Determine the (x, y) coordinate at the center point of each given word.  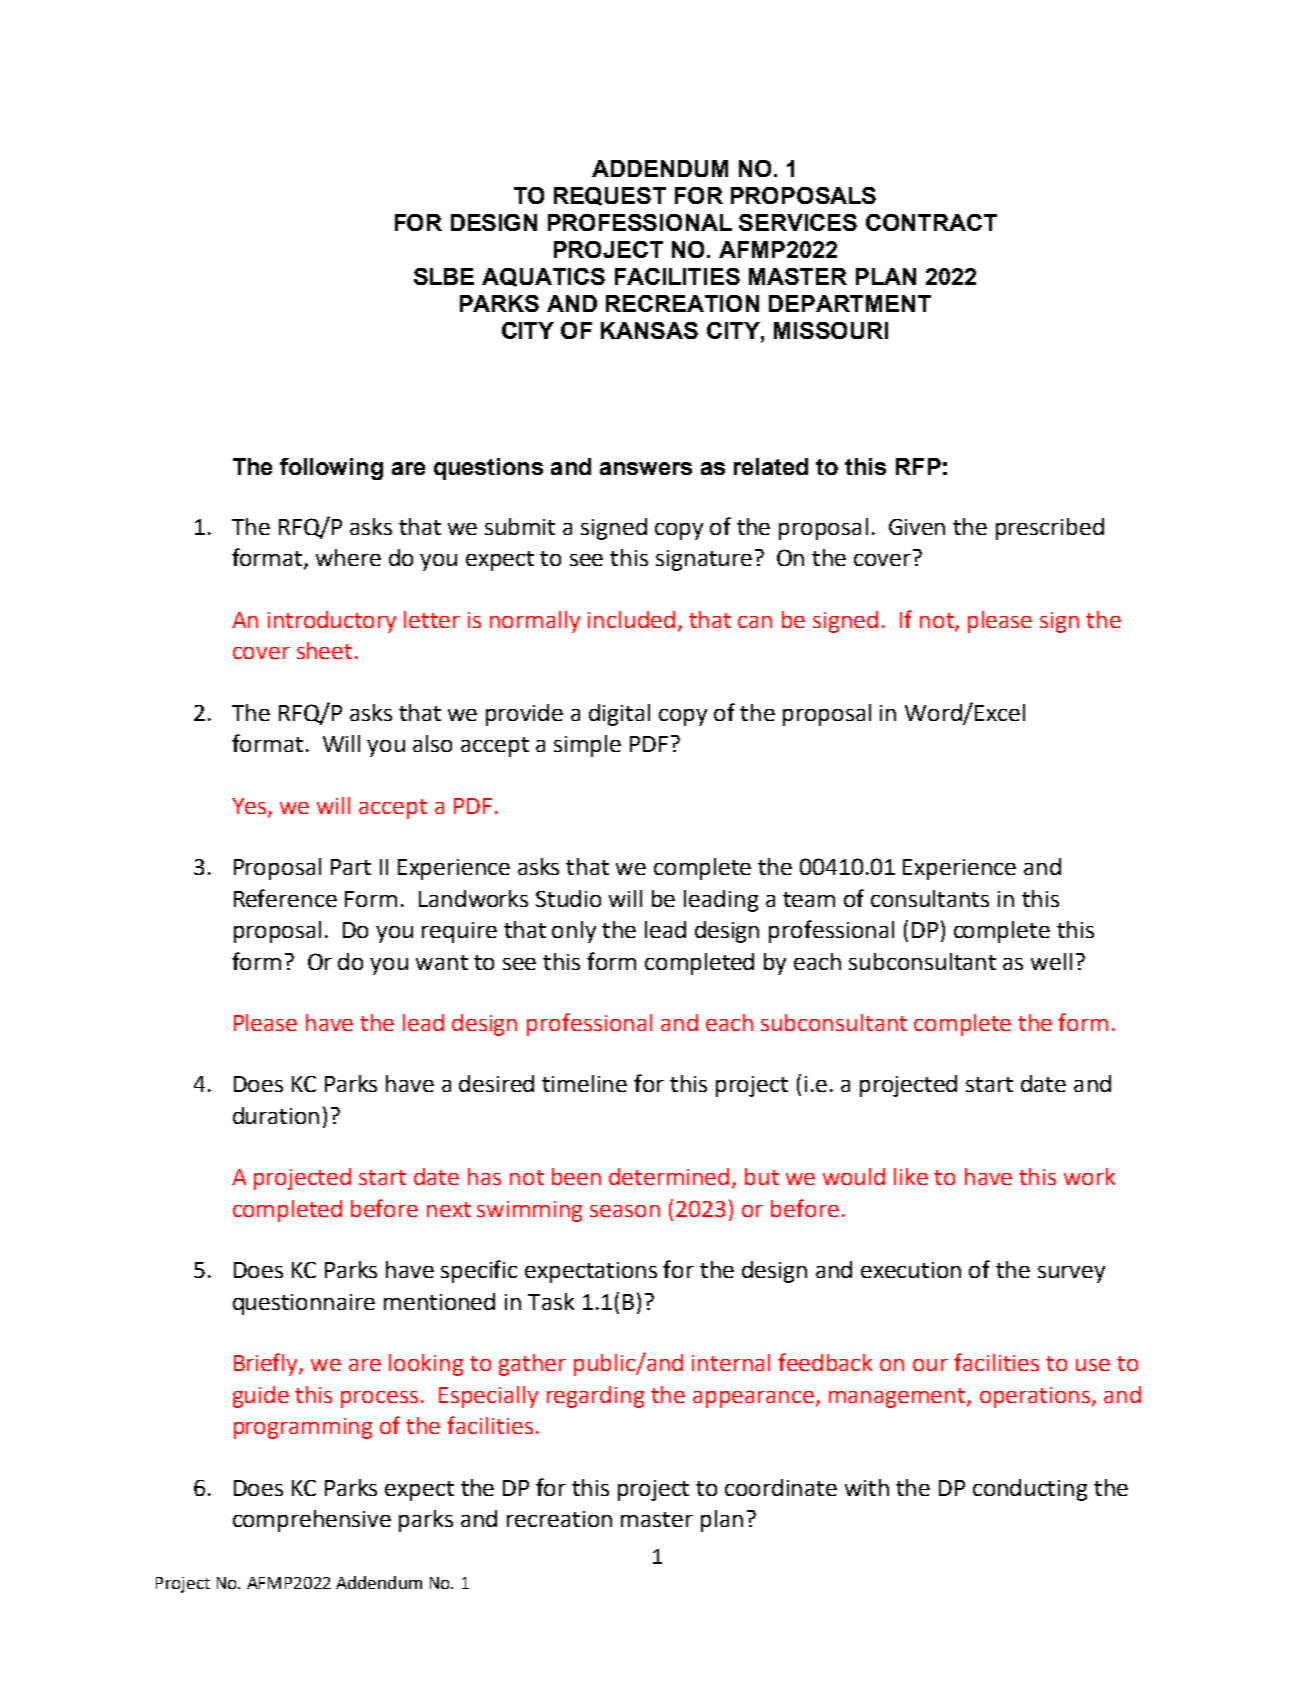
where (348, 557)
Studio (568, 898)
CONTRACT (931, 222)
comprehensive (312, 1521)
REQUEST (610, 196)
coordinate (781, 1487)
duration (276, 1115)
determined (669, 1176)
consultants (930, 898)
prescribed (1050, 529)
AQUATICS (543, 277)
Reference (285, 898)
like (911, 1176)
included (631, 619)
